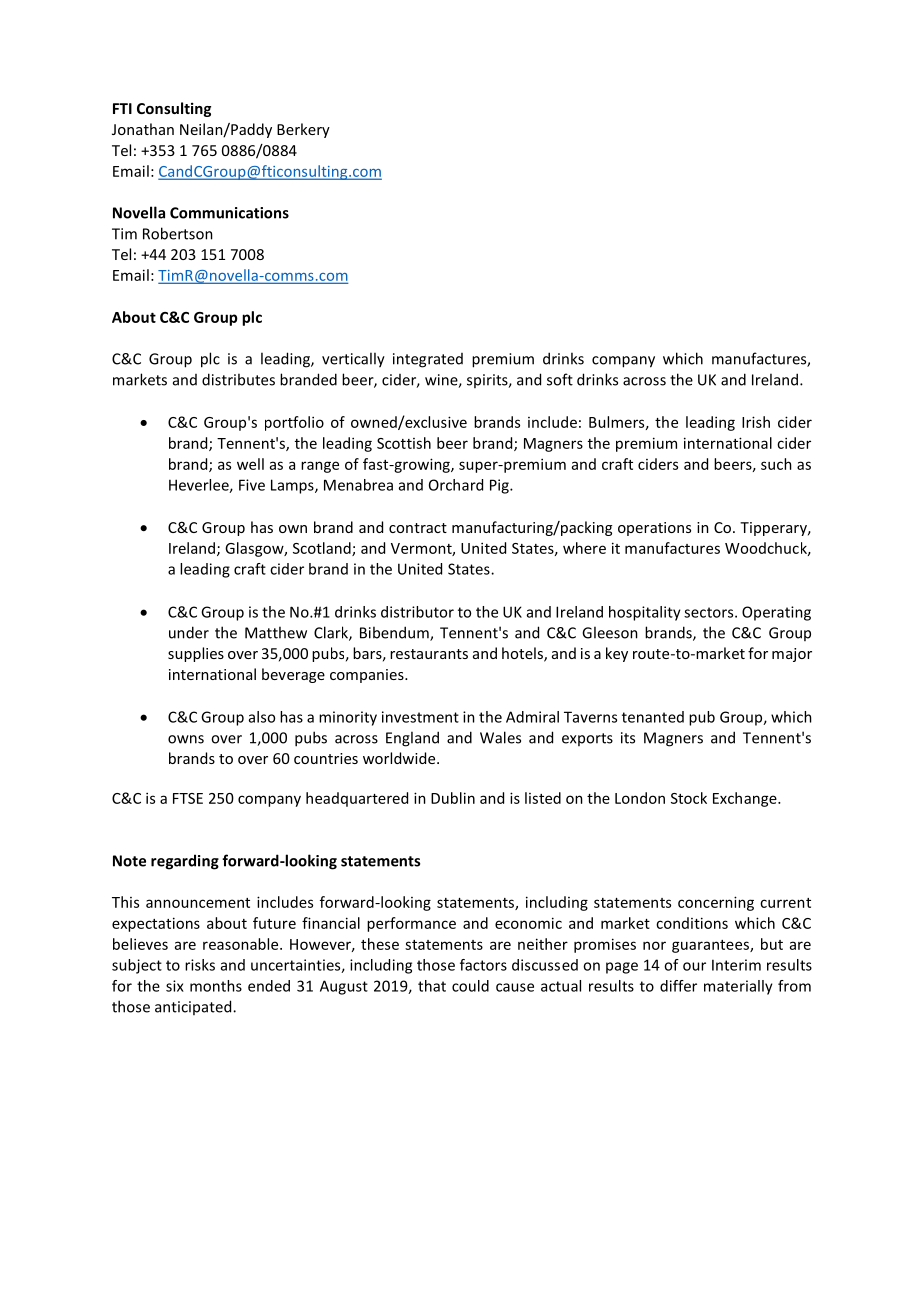 The height and width of the screenshot is (1307, 924). I want to click on under, so click(189, 632).
